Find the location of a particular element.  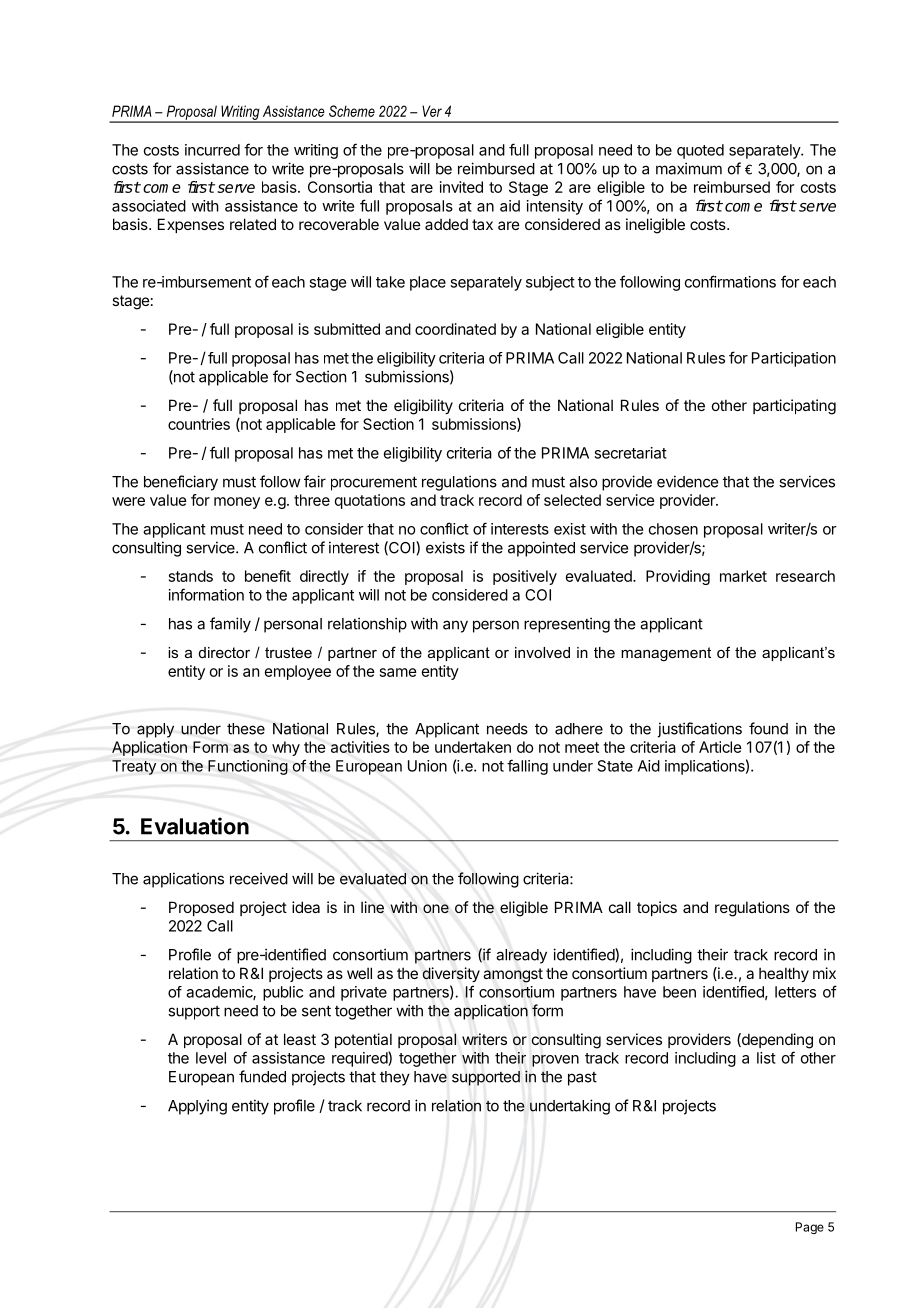

positively is located at coordinates (525, 577).
